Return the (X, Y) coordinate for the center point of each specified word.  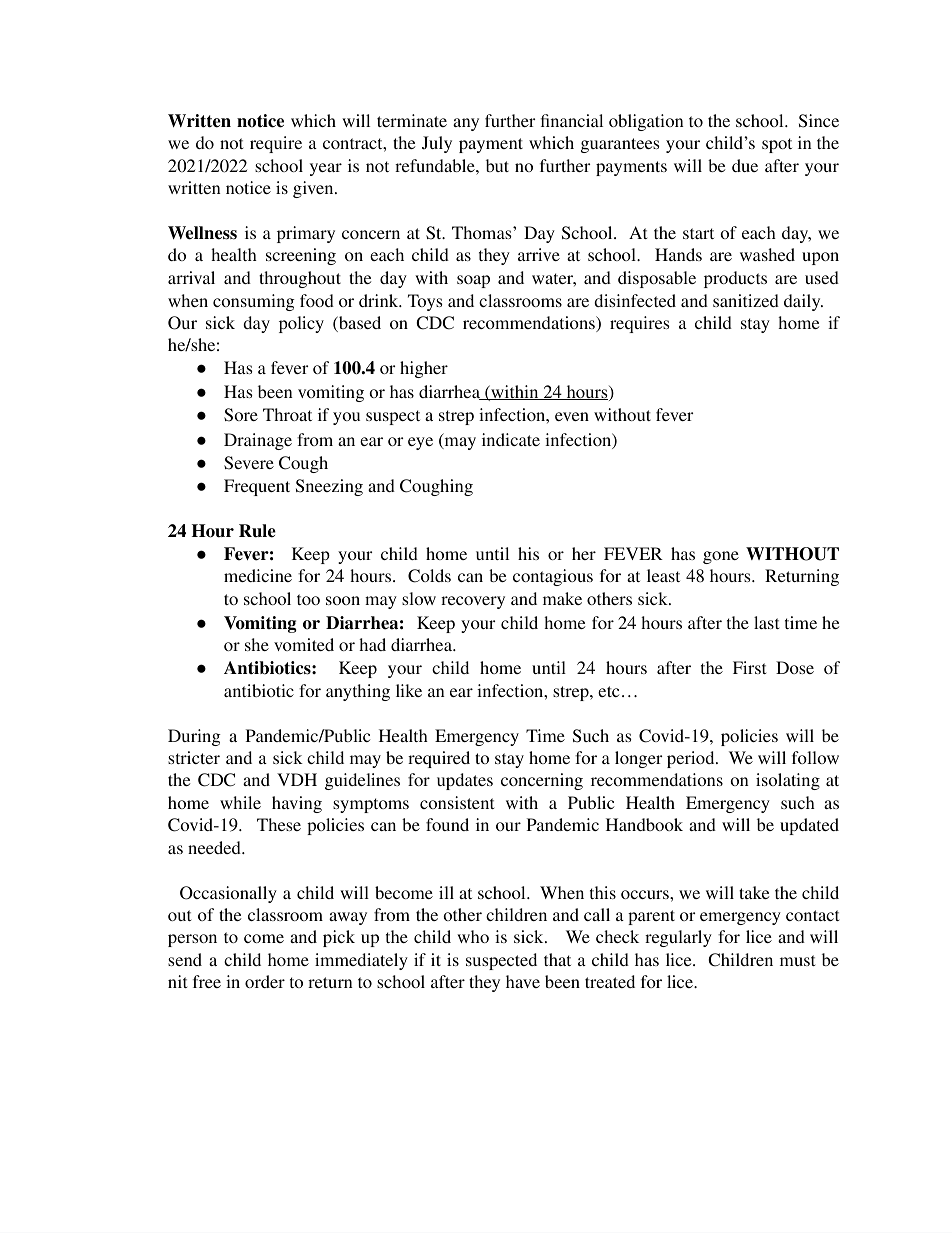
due (745, 165)
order (265, 981)
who (473, 936)
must (797, 960)
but (497, 165)
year (326, 169)
